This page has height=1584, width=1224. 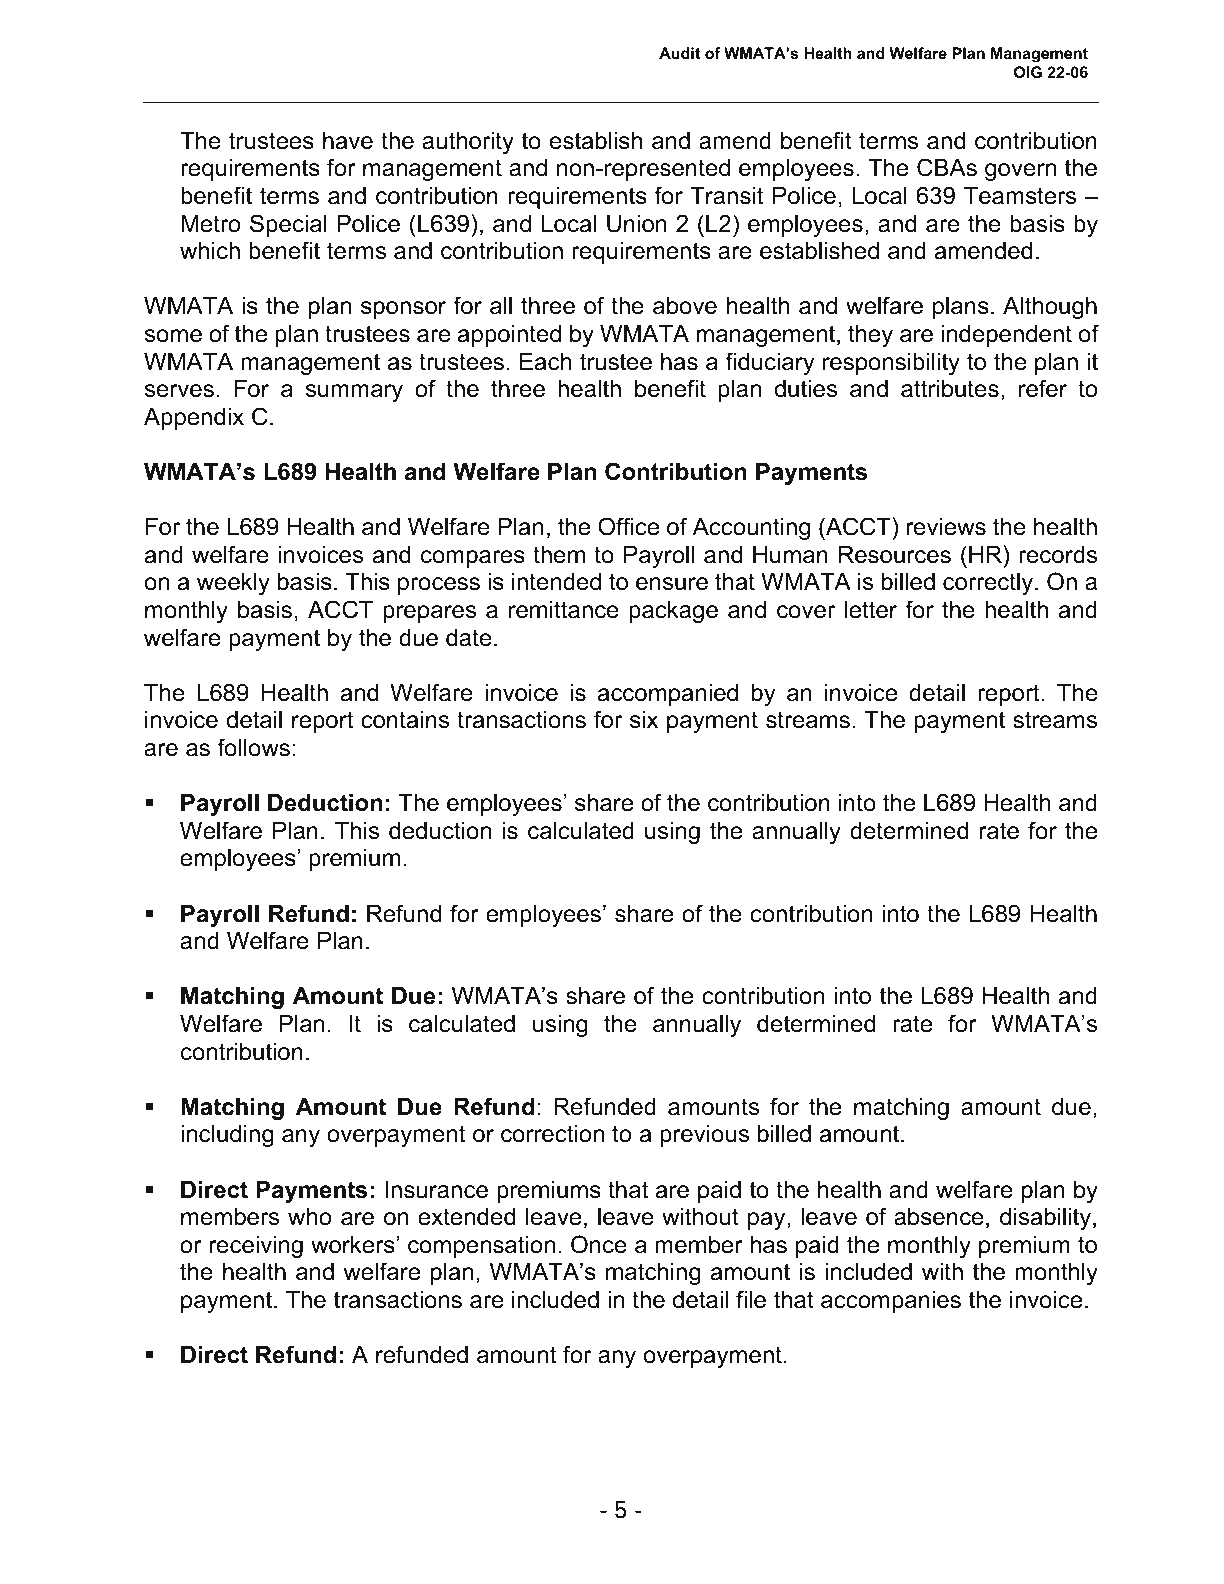 What do you see at coordinates (194, 419) in the page?
I see `Appendix` at bounding box center [194, 419].
